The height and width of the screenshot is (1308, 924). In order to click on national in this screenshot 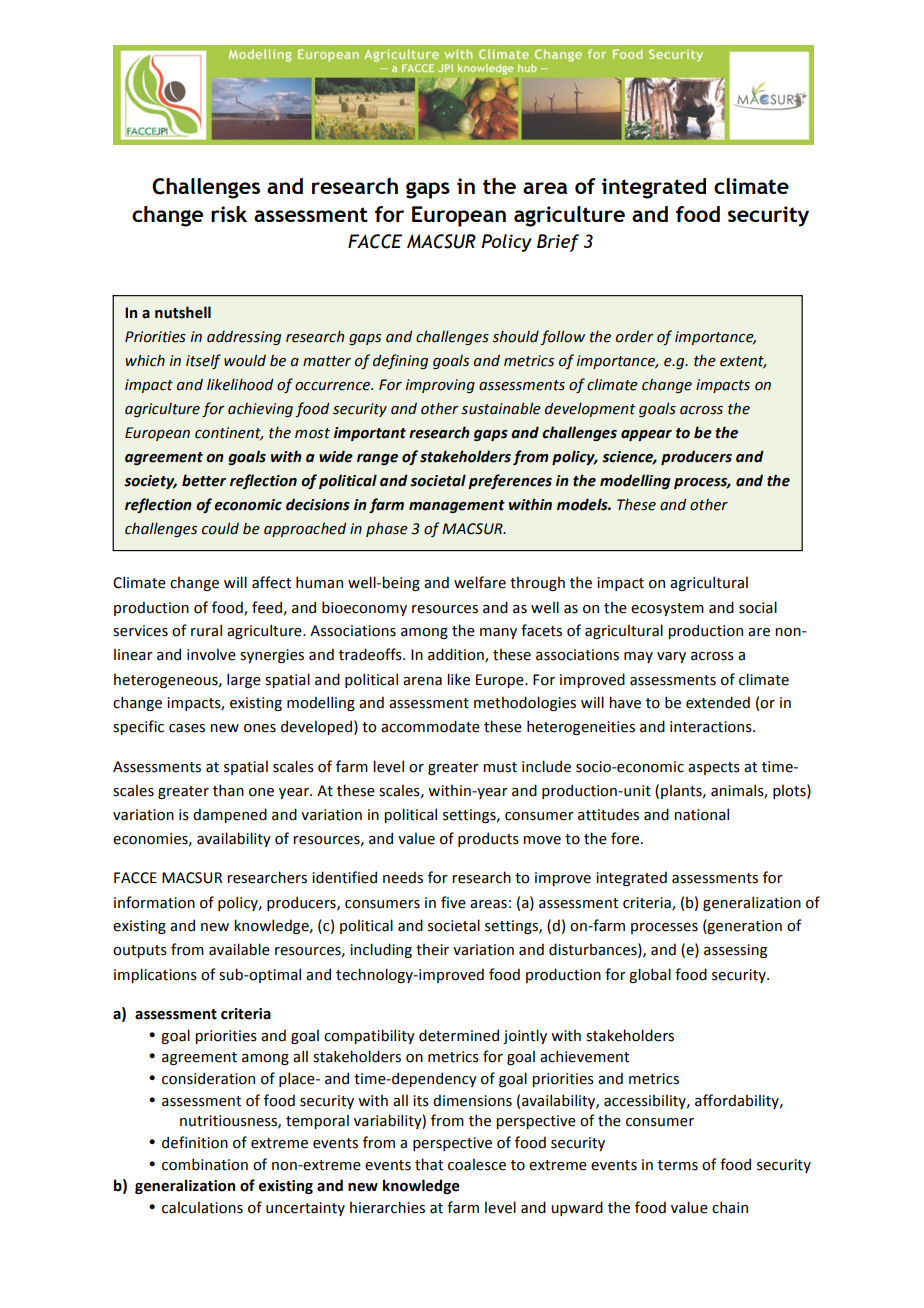, I will do `click(701, 814)`.
